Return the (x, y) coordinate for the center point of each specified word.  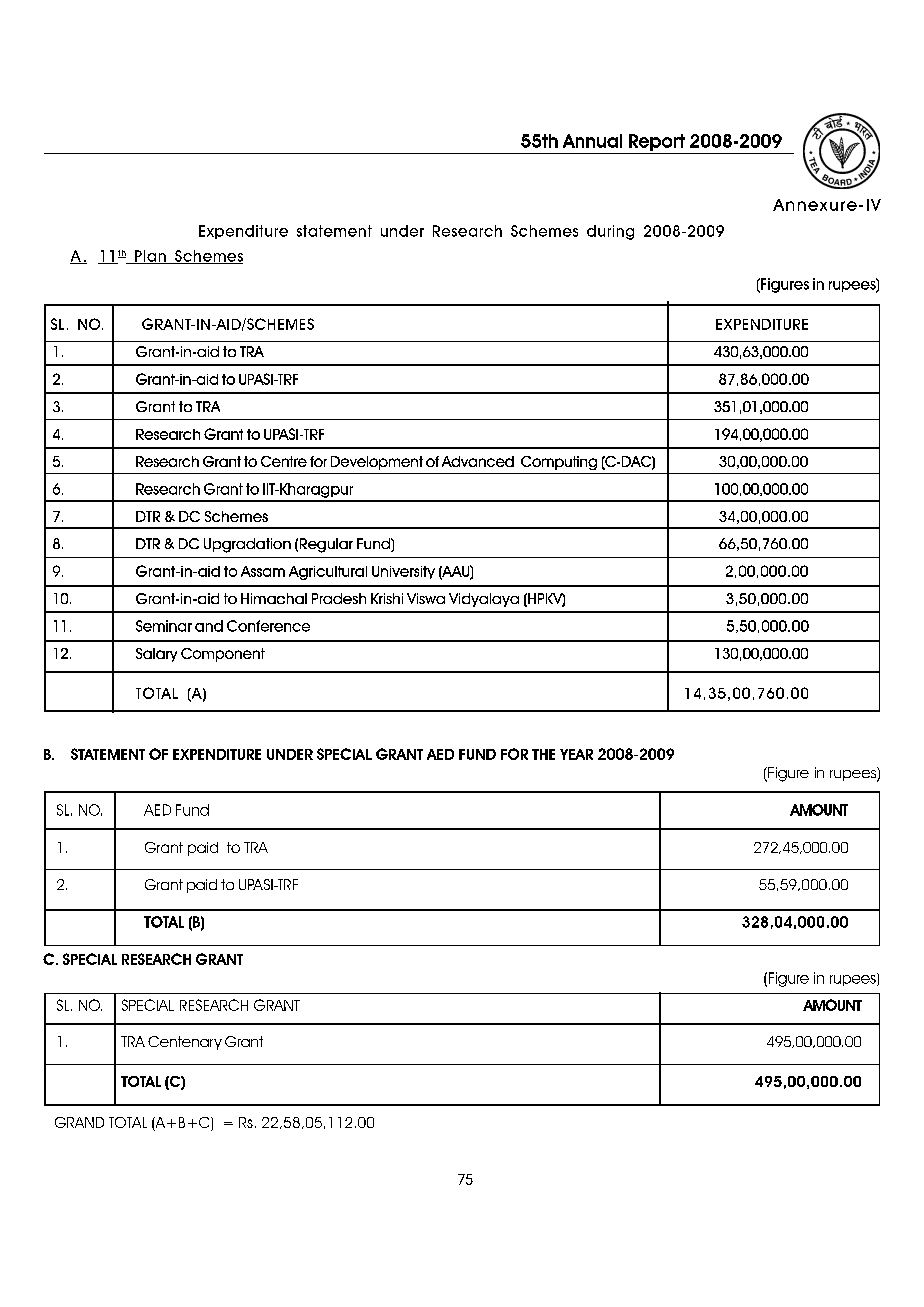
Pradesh (339, 598)
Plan (150, 257)
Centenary (185, 1043)
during (610, 232)
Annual (592, 141)
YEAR (576, 754)
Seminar (164, 626)
